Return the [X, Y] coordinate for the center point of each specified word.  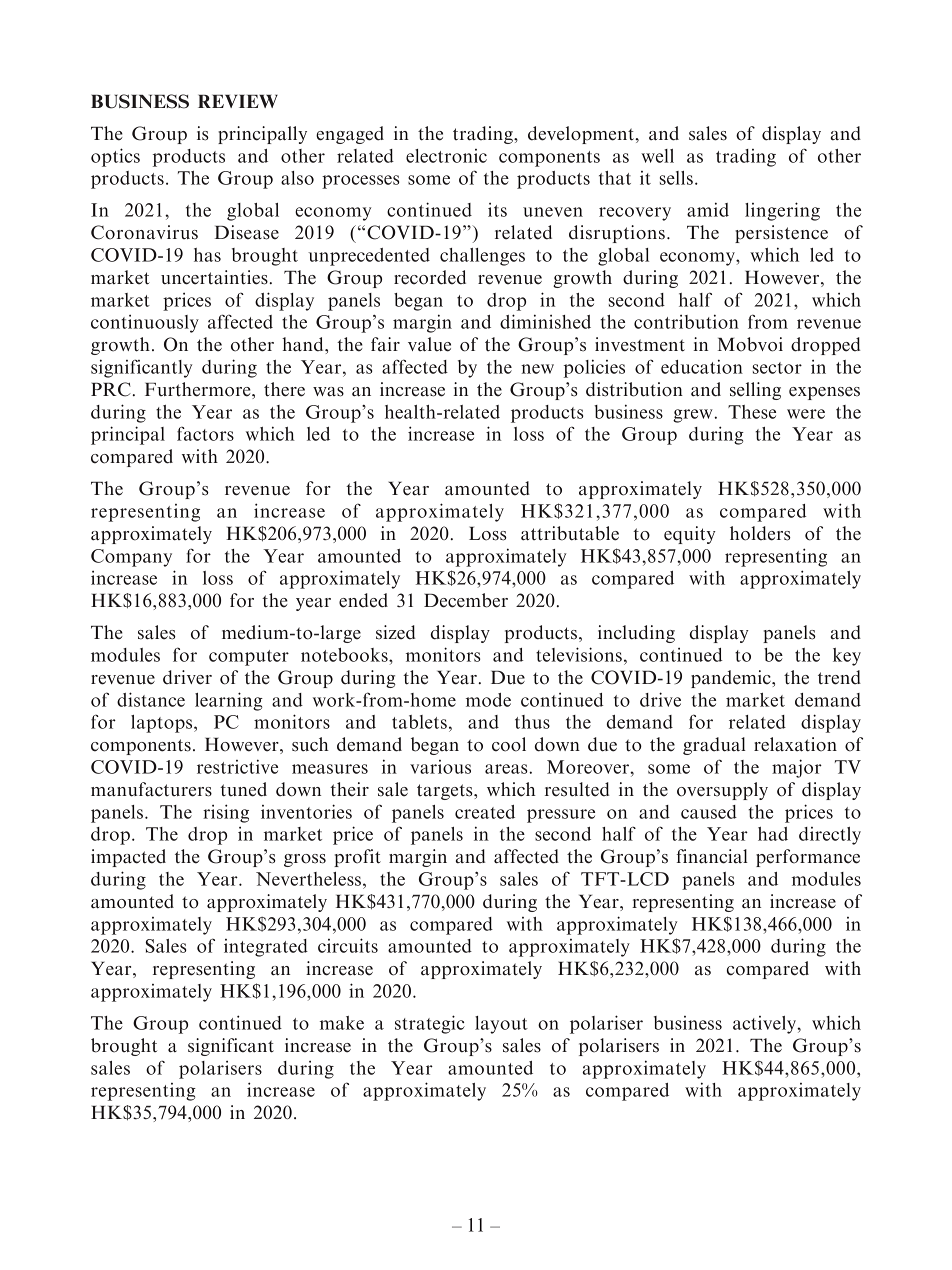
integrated [266, 948]
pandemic [732, 679]
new [537, 369]
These [752, 412]
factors [205, 433]
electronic [446, 156]
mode [488, 700]
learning [229, 701]
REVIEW [238, 101]
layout [501, 1025]
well [657, 156]
